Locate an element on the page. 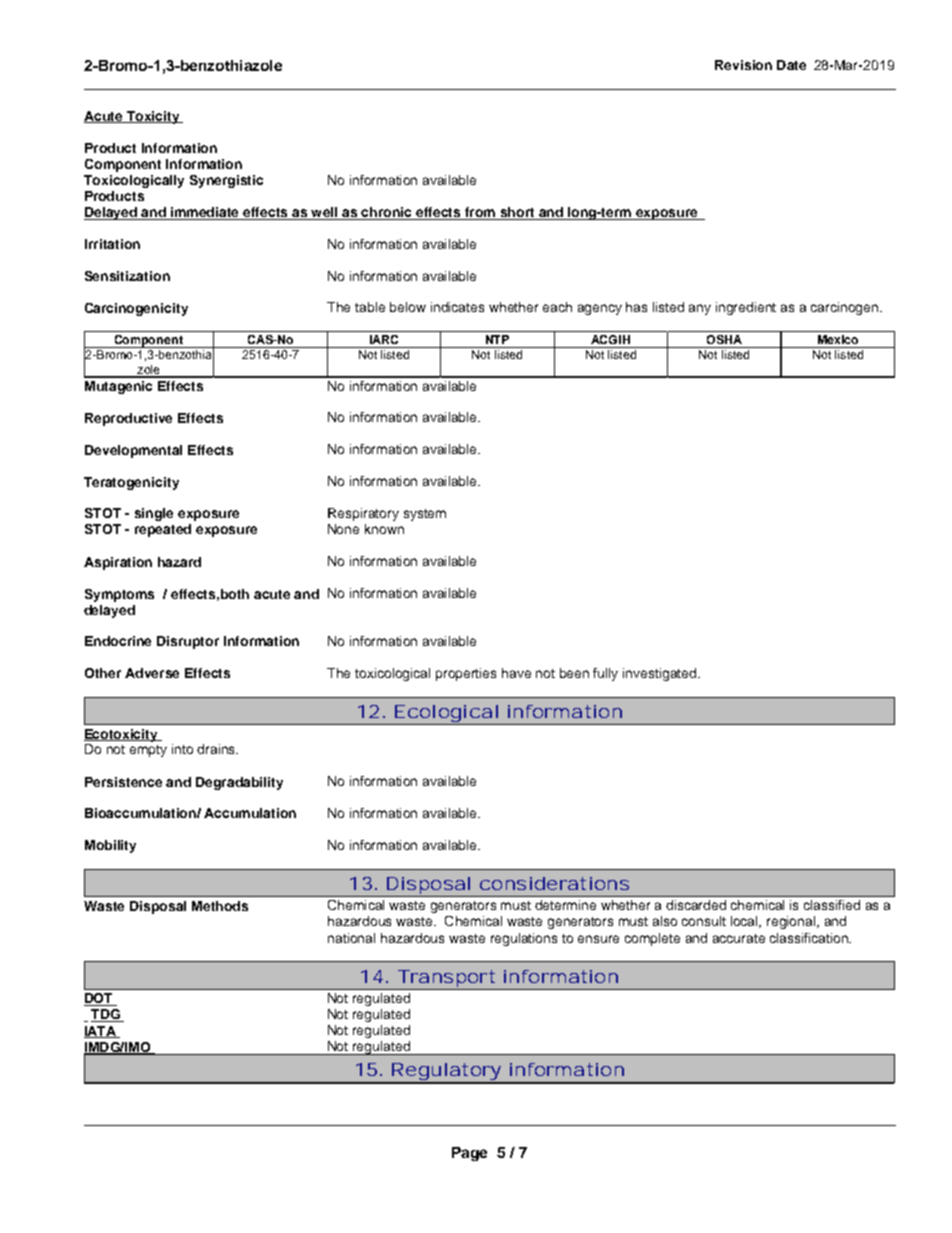 Image resolution: width=952 pixels, height=1233 pixels. regulations is located at coordinates (524, 939).
